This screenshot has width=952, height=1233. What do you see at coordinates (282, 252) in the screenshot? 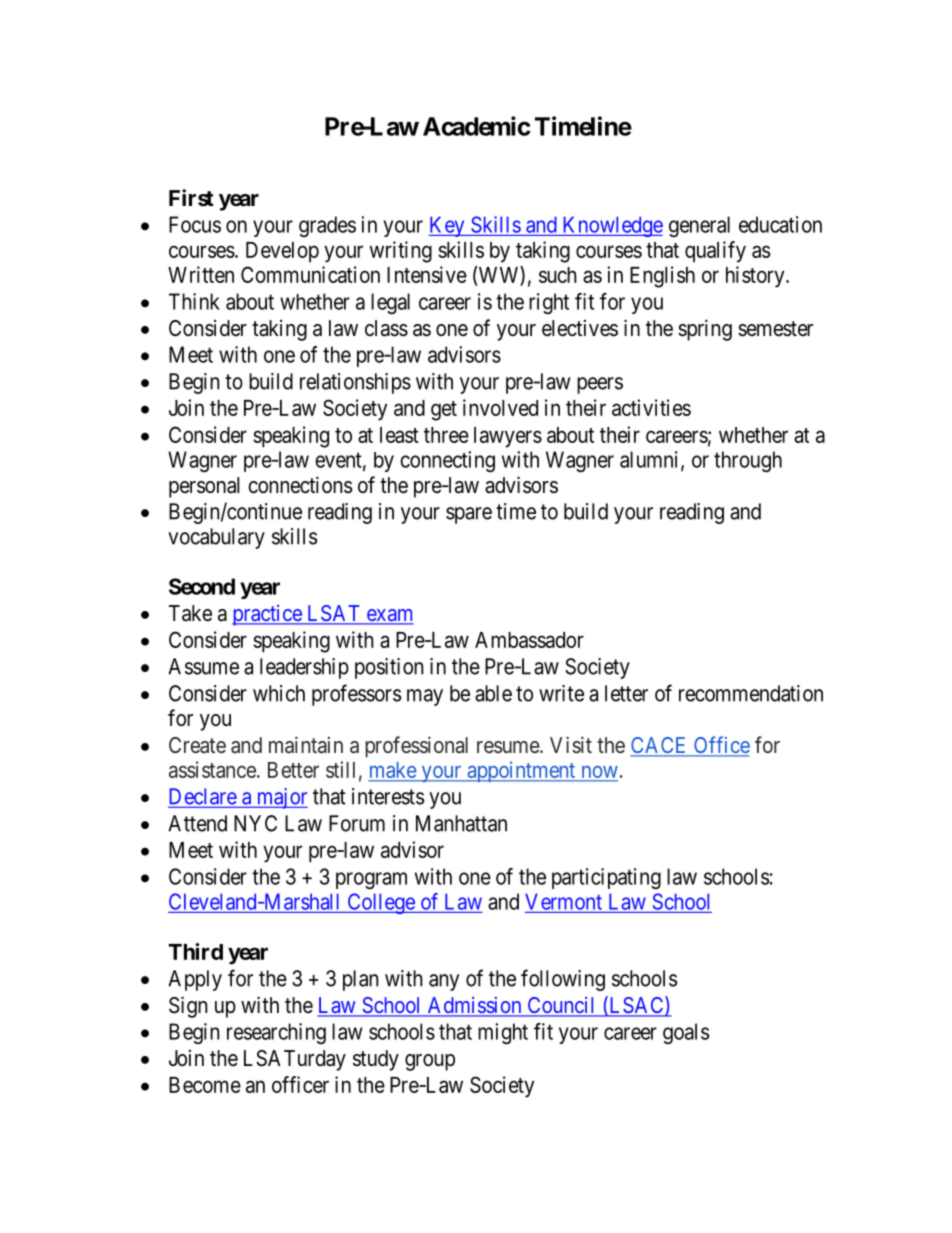
I see `Develop` at bounding box center [282, 252].
